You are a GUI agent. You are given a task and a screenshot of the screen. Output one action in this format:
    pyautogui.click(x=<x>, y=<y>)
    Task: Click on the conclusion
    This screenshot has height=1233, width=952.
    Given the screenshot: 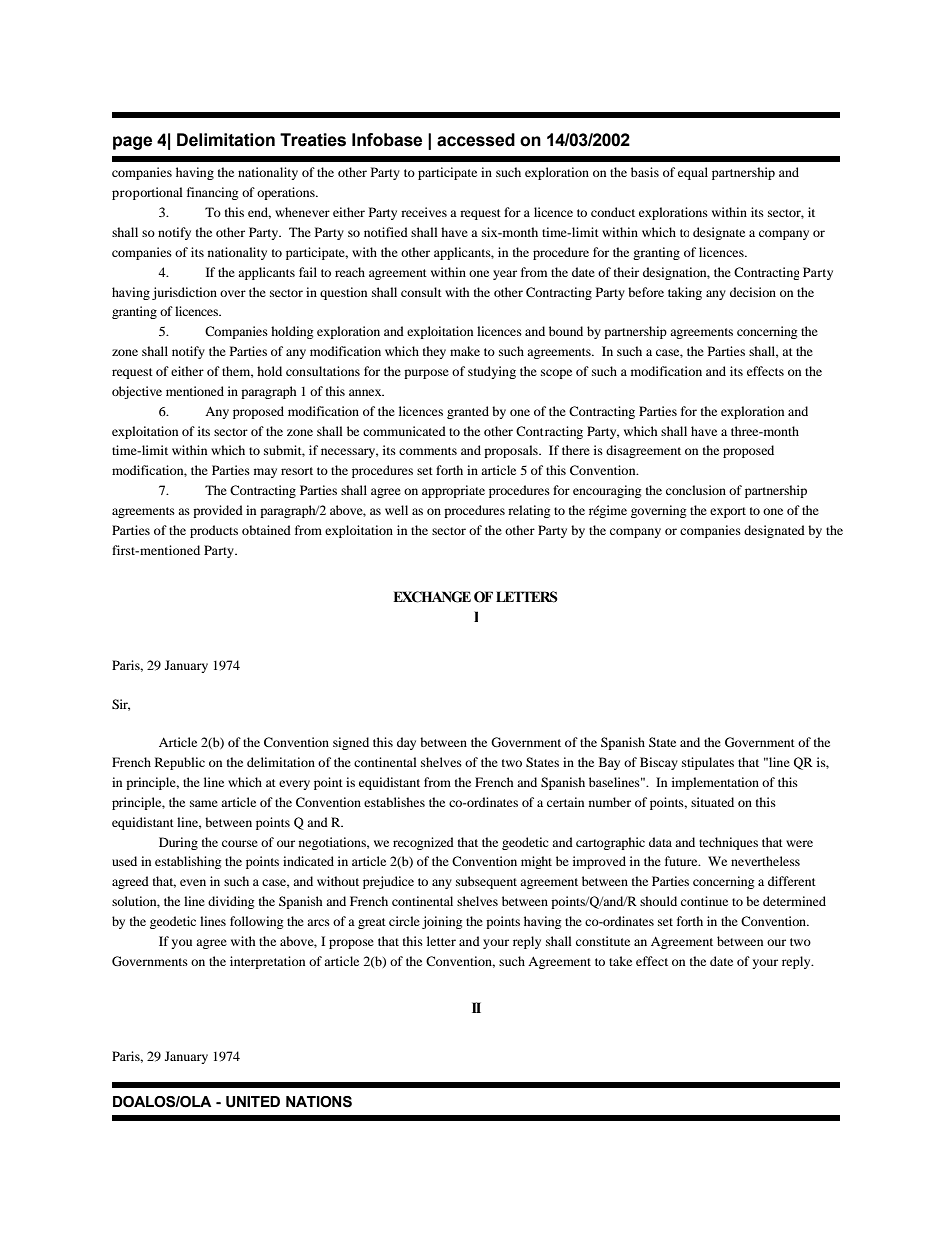 What is the action you would take?
    pyautogui.click(x=696, y=490)
